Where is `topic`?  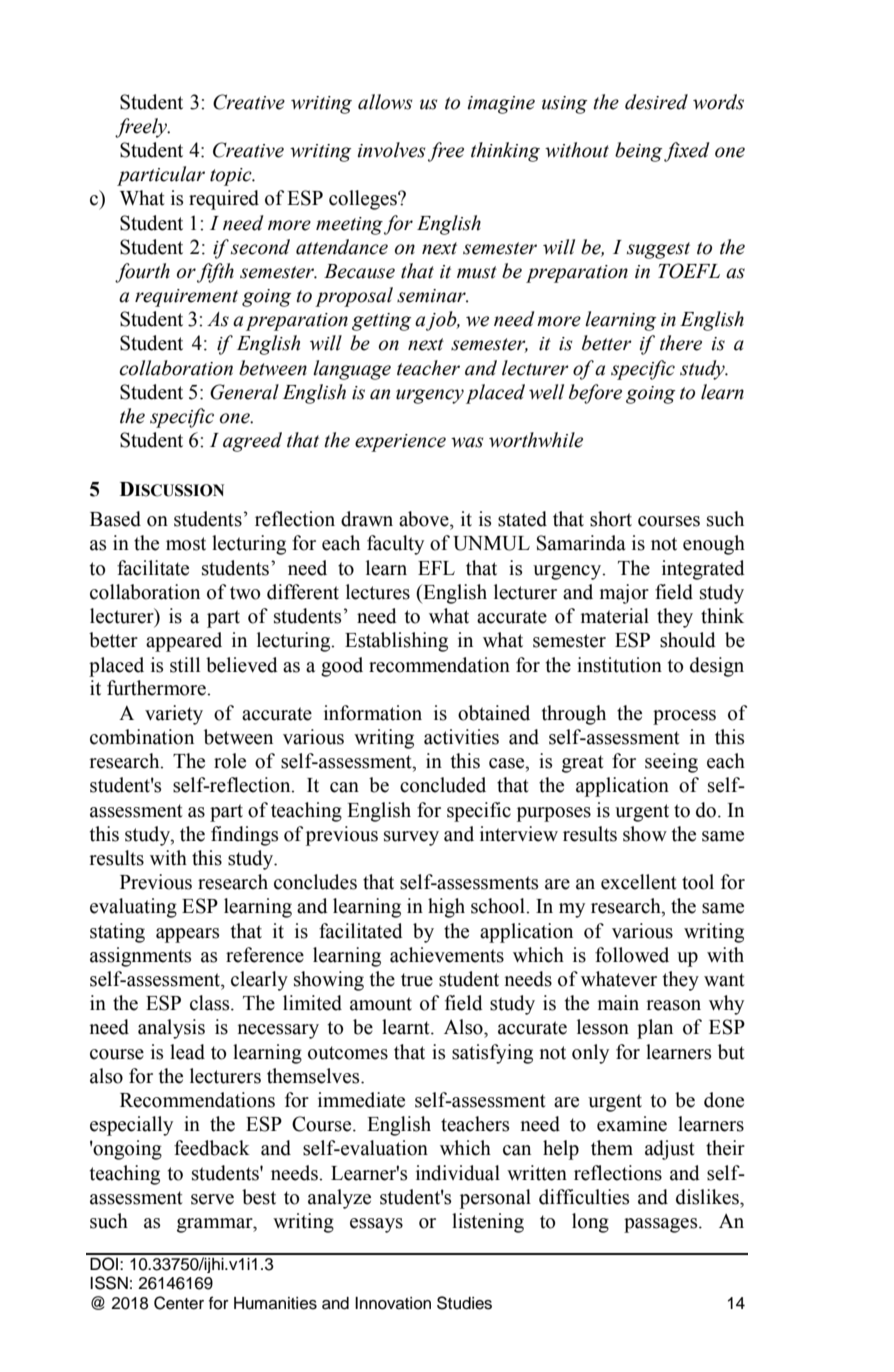
topic is located at coordinates (232, 177).
